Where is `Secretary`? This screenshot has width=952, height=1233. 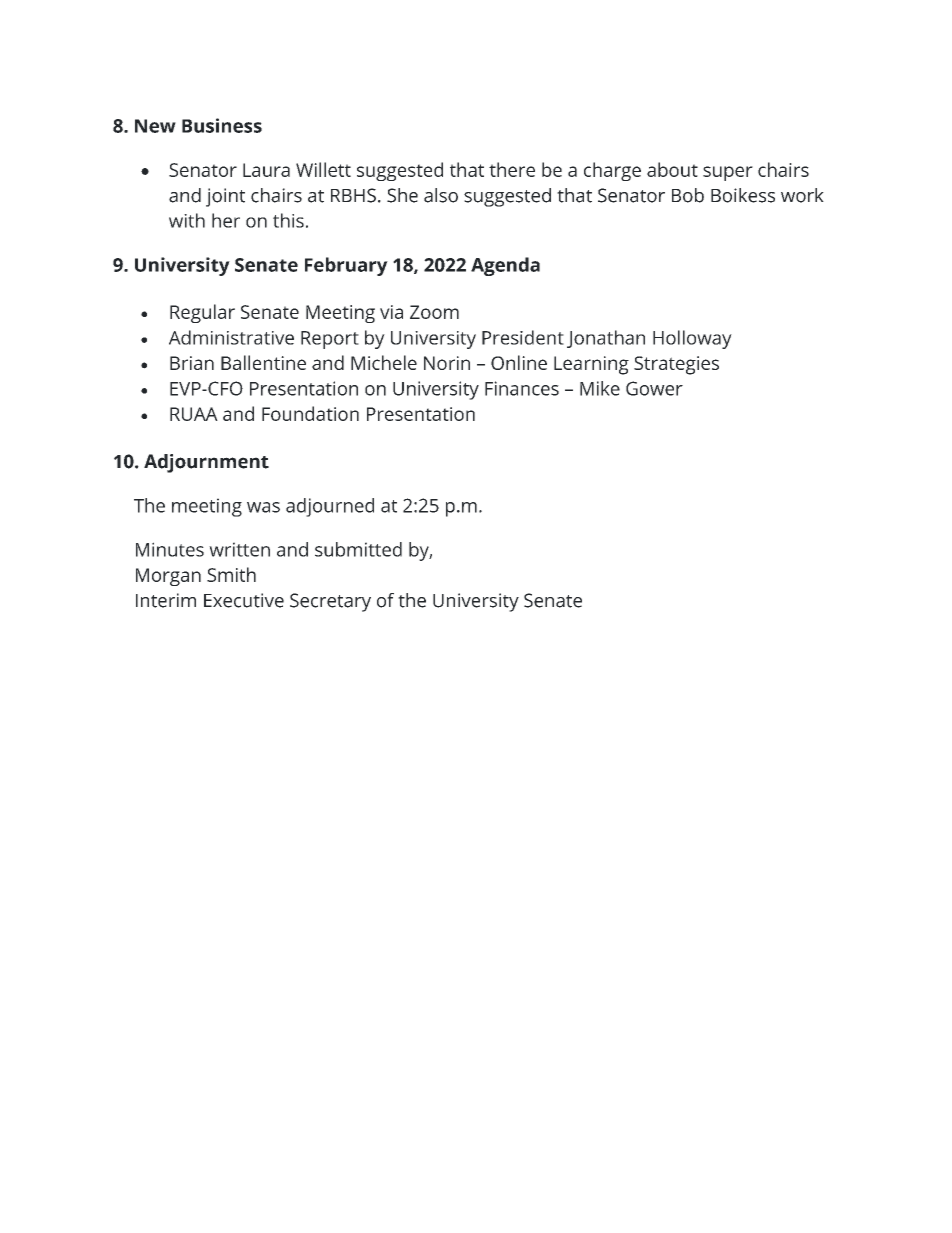 Secretary is located at coordinates (330, 602).
